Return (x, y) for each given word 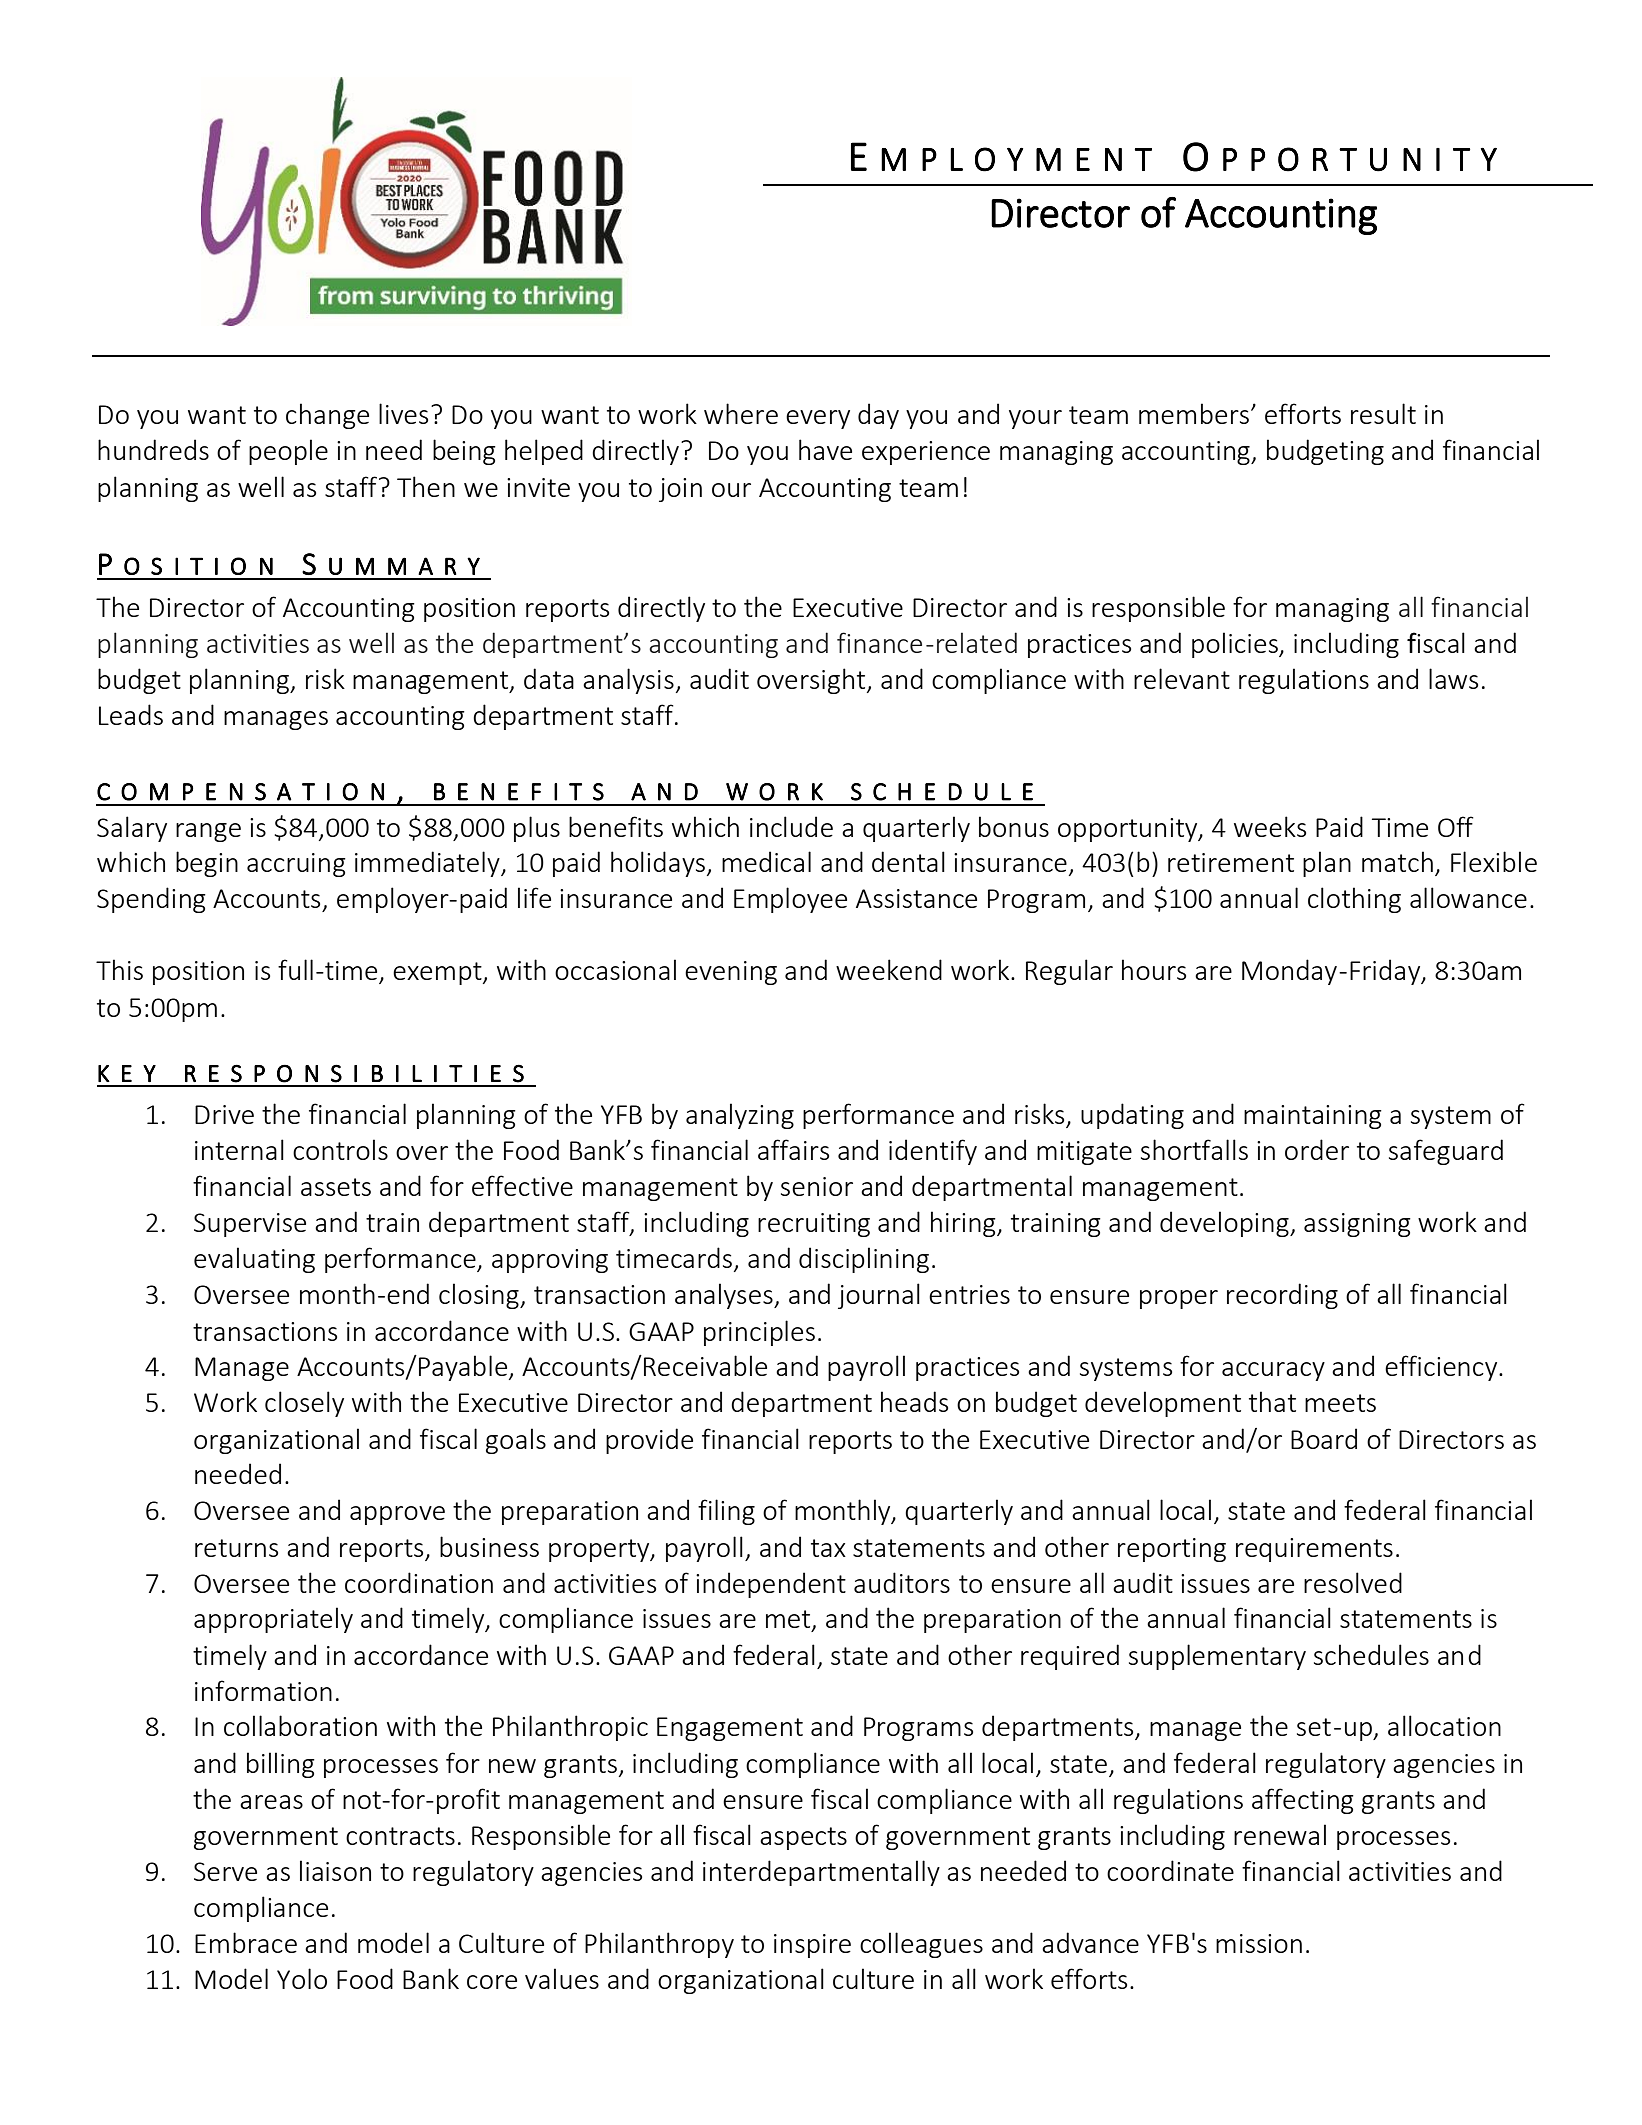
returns (236, 1548)
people (288, 452)
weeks (1270, 826)
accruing (296, 865)
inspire (812, 1946)
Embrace (246, 1942)
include (791, 826)
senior (817, 1186)
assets (336, 1187)
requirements (1314, 1550)
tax (828, 1548)
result (1383, 413)
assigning (1357, 1225)
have (825, 449)
